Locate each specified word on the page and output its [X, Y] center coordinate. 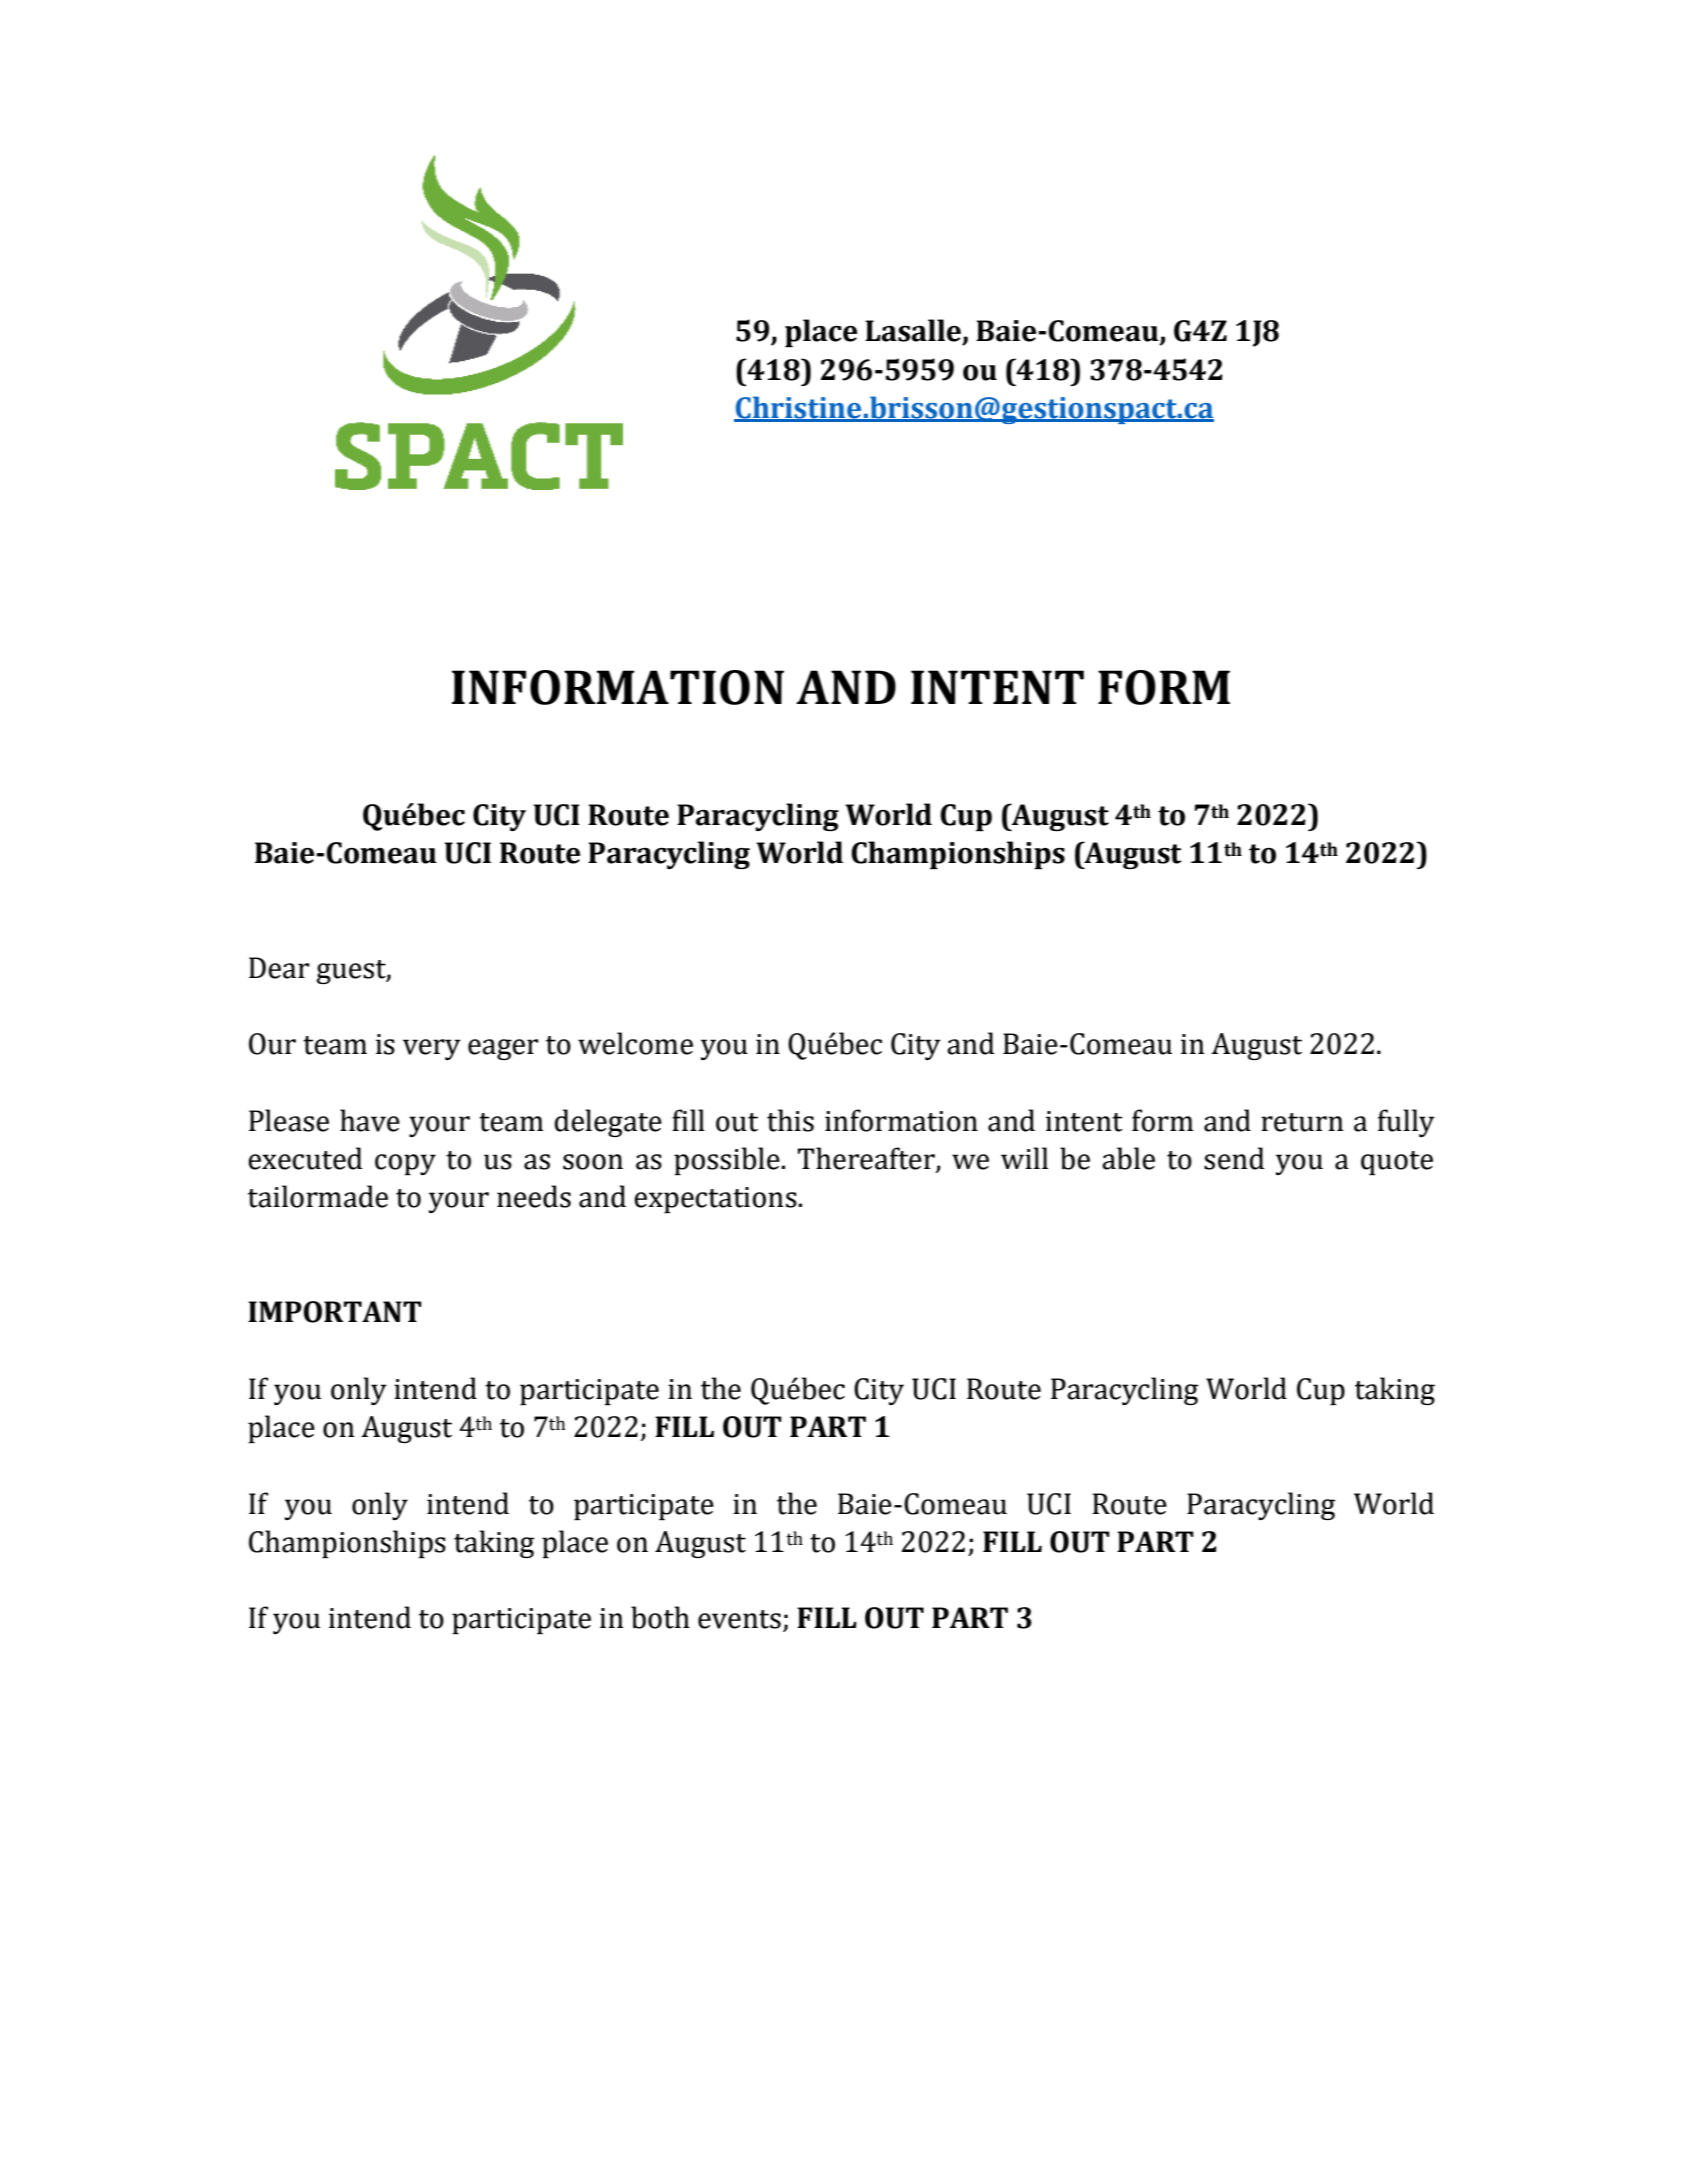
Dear [279, 968]
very [432, 1049]
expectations [715, 1200]
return [1302, 1122]
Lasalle [913, 330]
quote [1397, 1163]
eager [503, 1049]
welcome [635, 1043]
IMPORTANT [335, 1312]
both [660, 1617]
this [790, 1120]
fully [1406, 1123]
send [1234, 1158]
